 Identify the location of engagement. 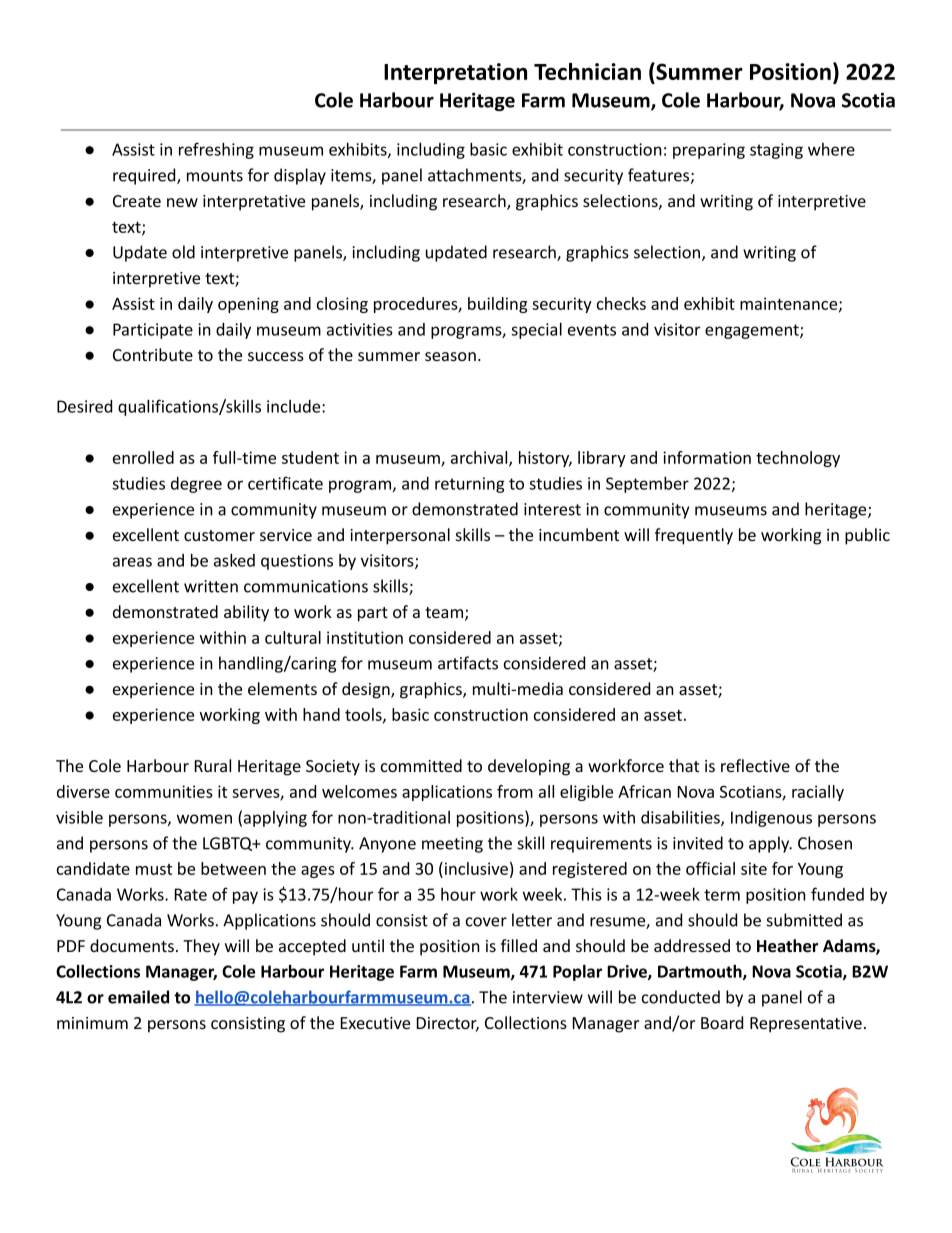
(753, 331).
